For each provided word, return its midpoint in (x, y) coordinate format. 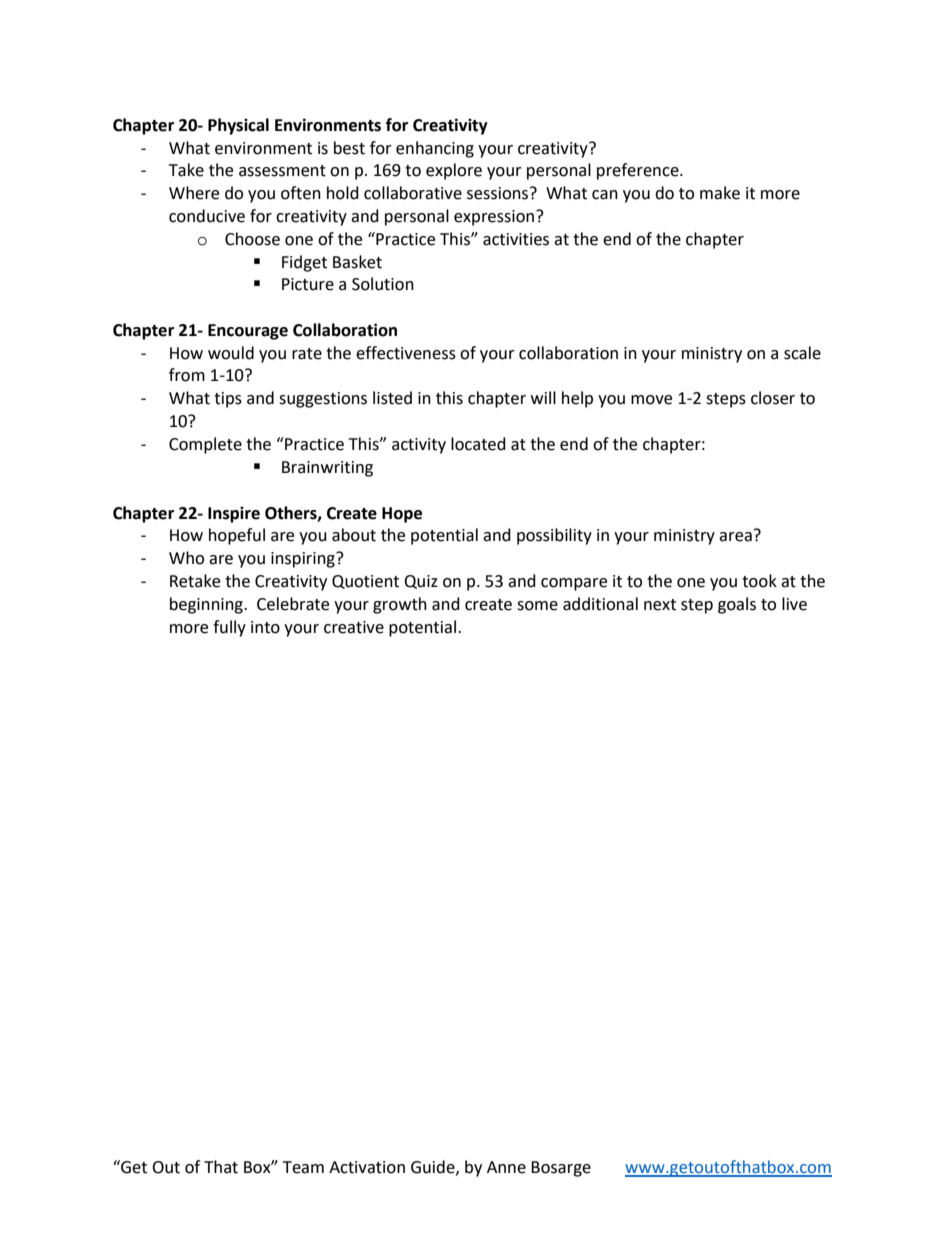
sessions (499, 193)
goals (737, 605)
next (660, 605)
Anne (506, 1167)
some (537, 606)
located (478, 444)
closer (773, 398)
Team (303, 1167)
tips (228, 400)
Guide (434, 1167)
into (265, 627)
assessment (282, 171)
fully (229, 628)
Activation (367, 1167)
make (720, 193)
